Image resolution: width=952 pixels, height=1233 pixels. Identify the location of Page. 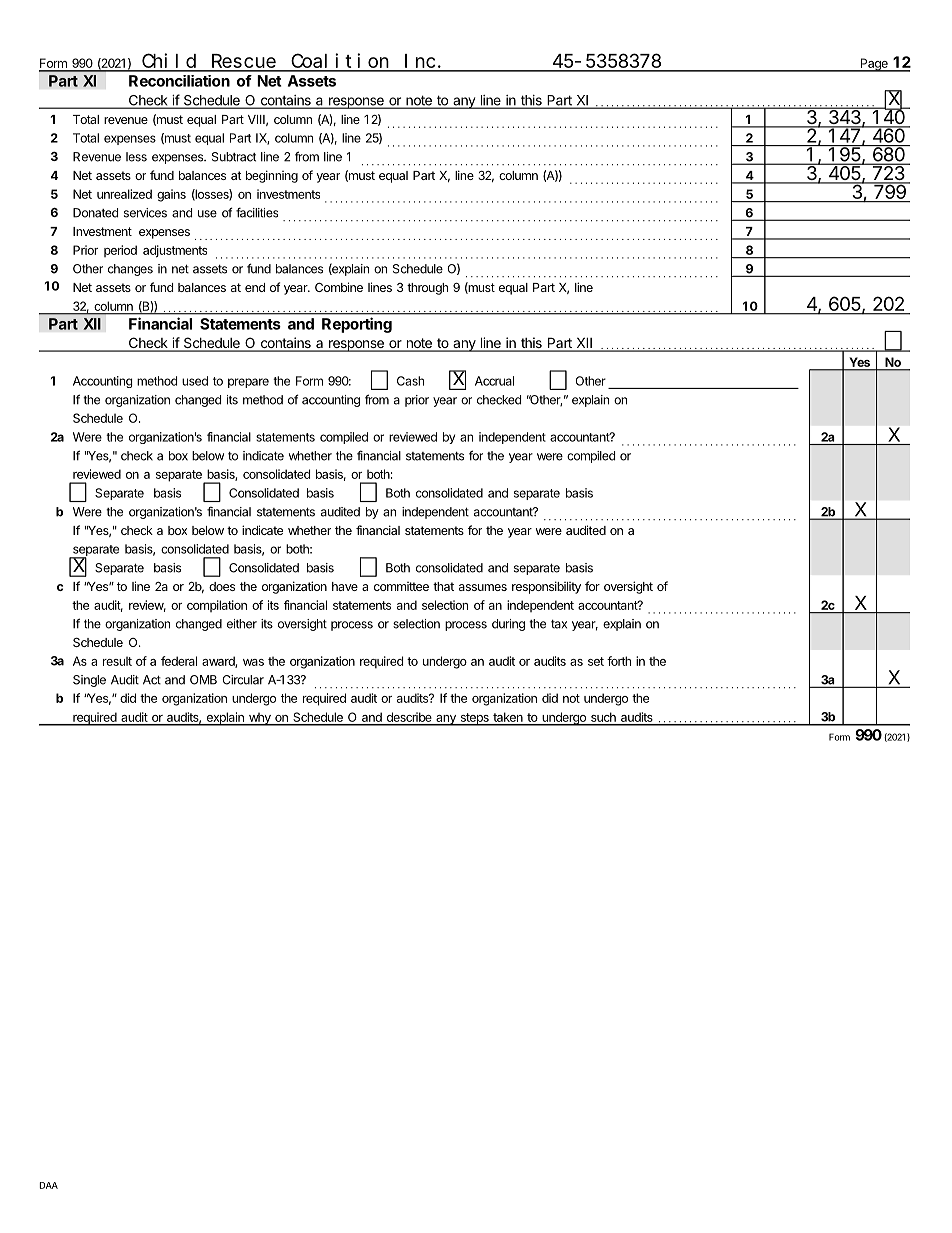
(874, 65).
